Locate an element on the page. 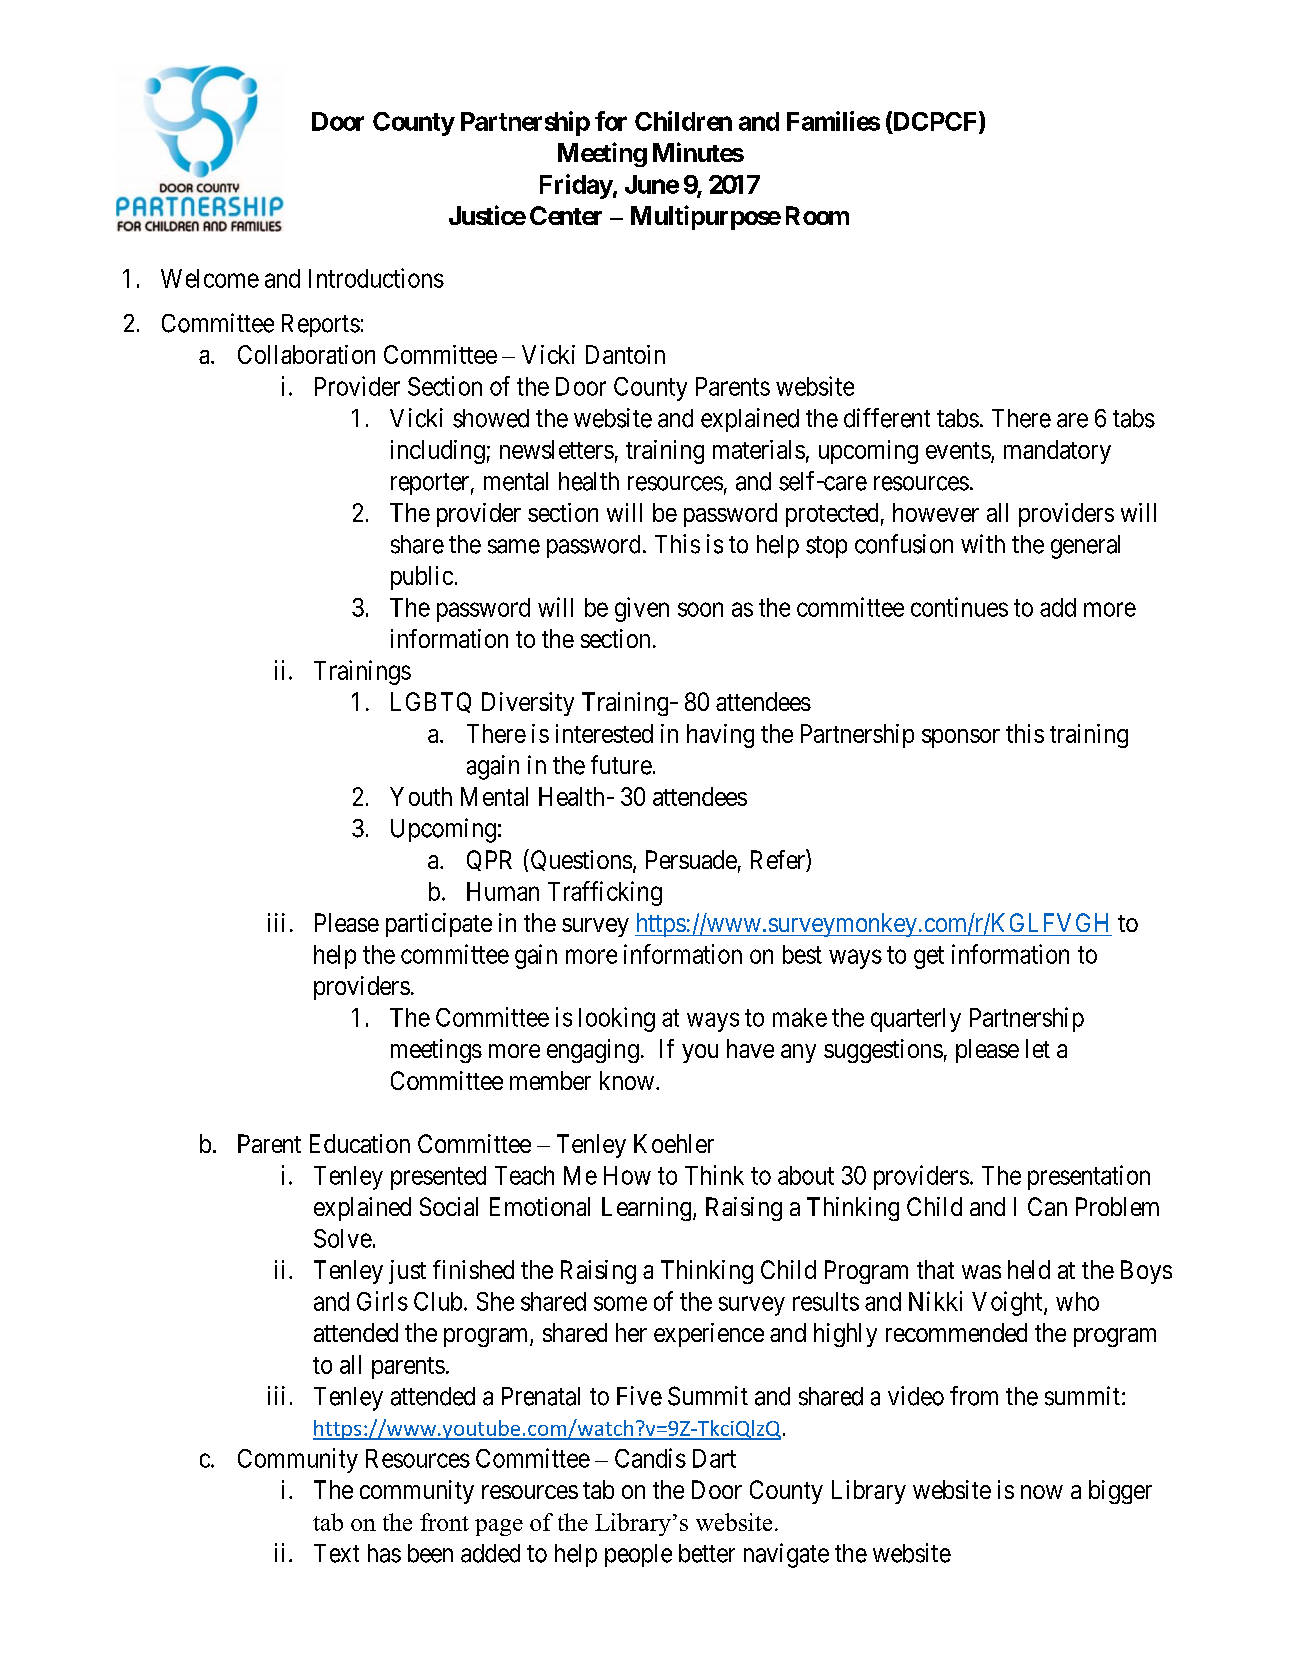  get is located at coordinates (929, 957).
